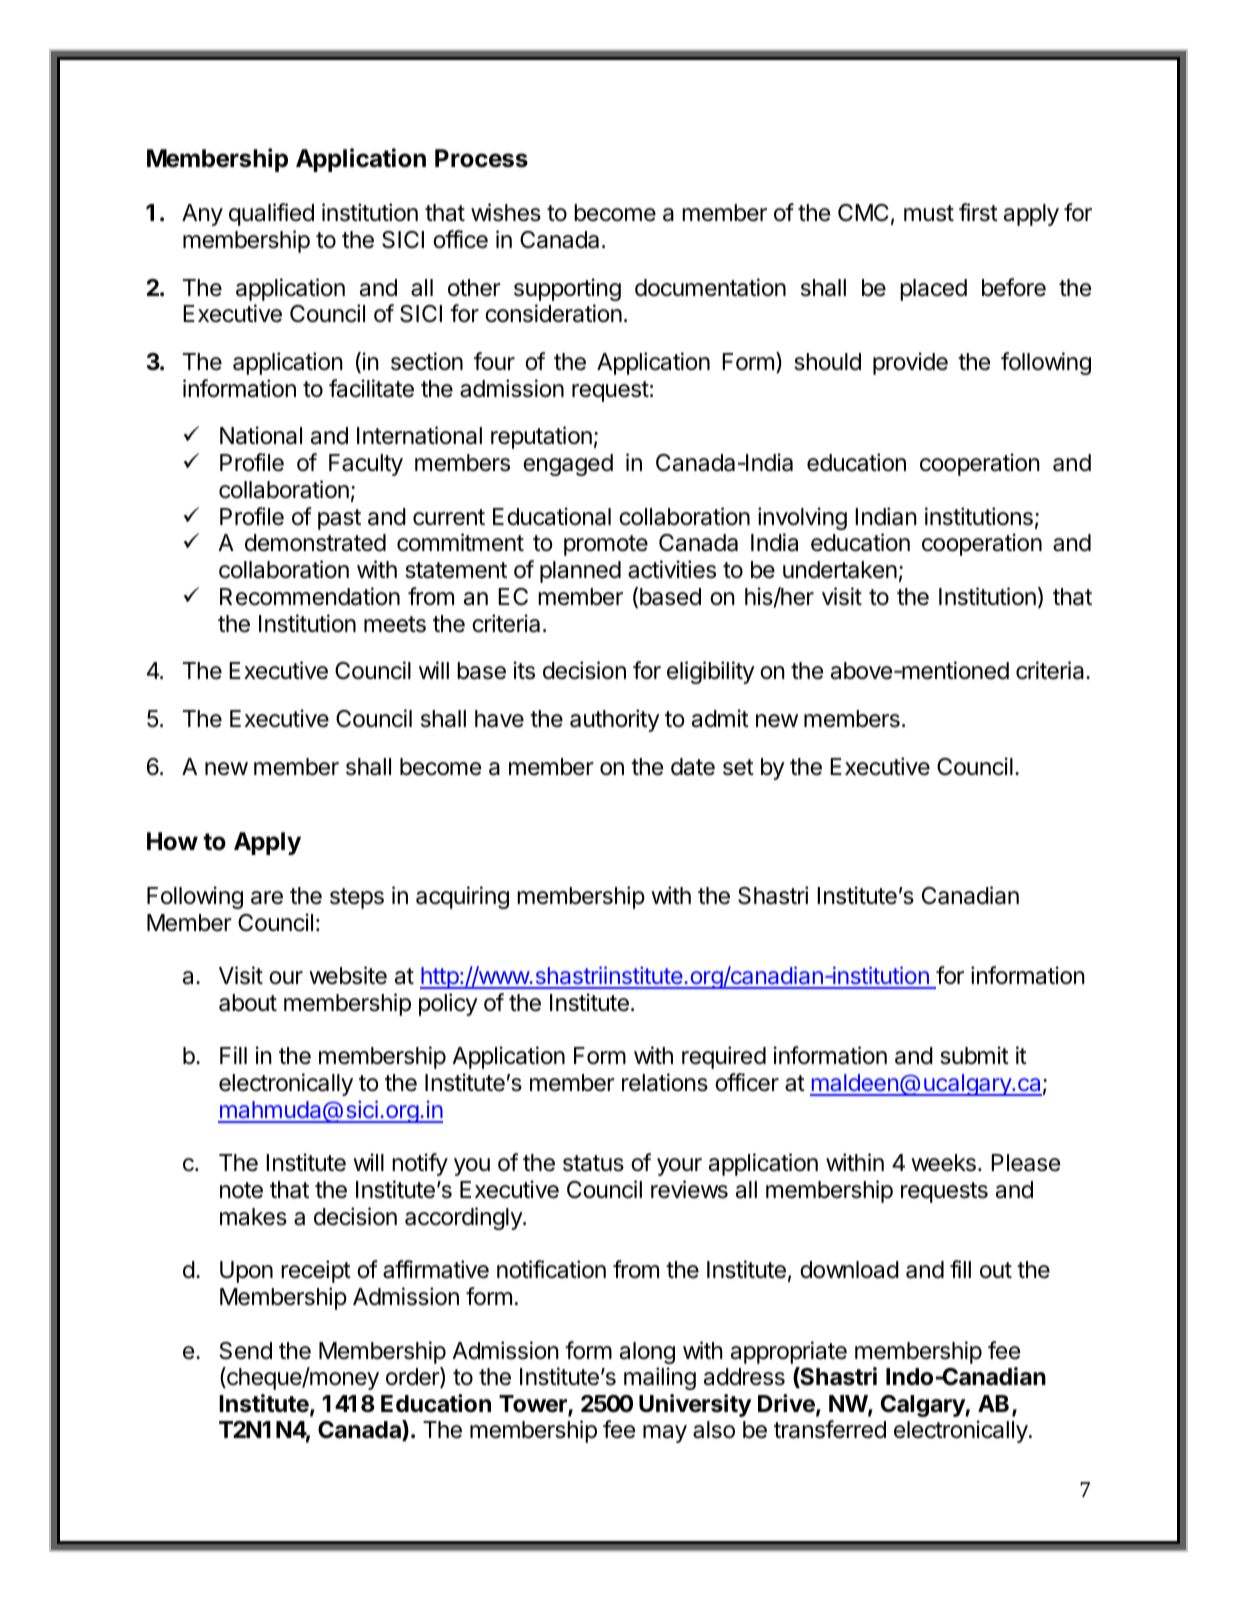  Describe the element at coordinates (568, 465) in the image. I see `engaged` at that location.
